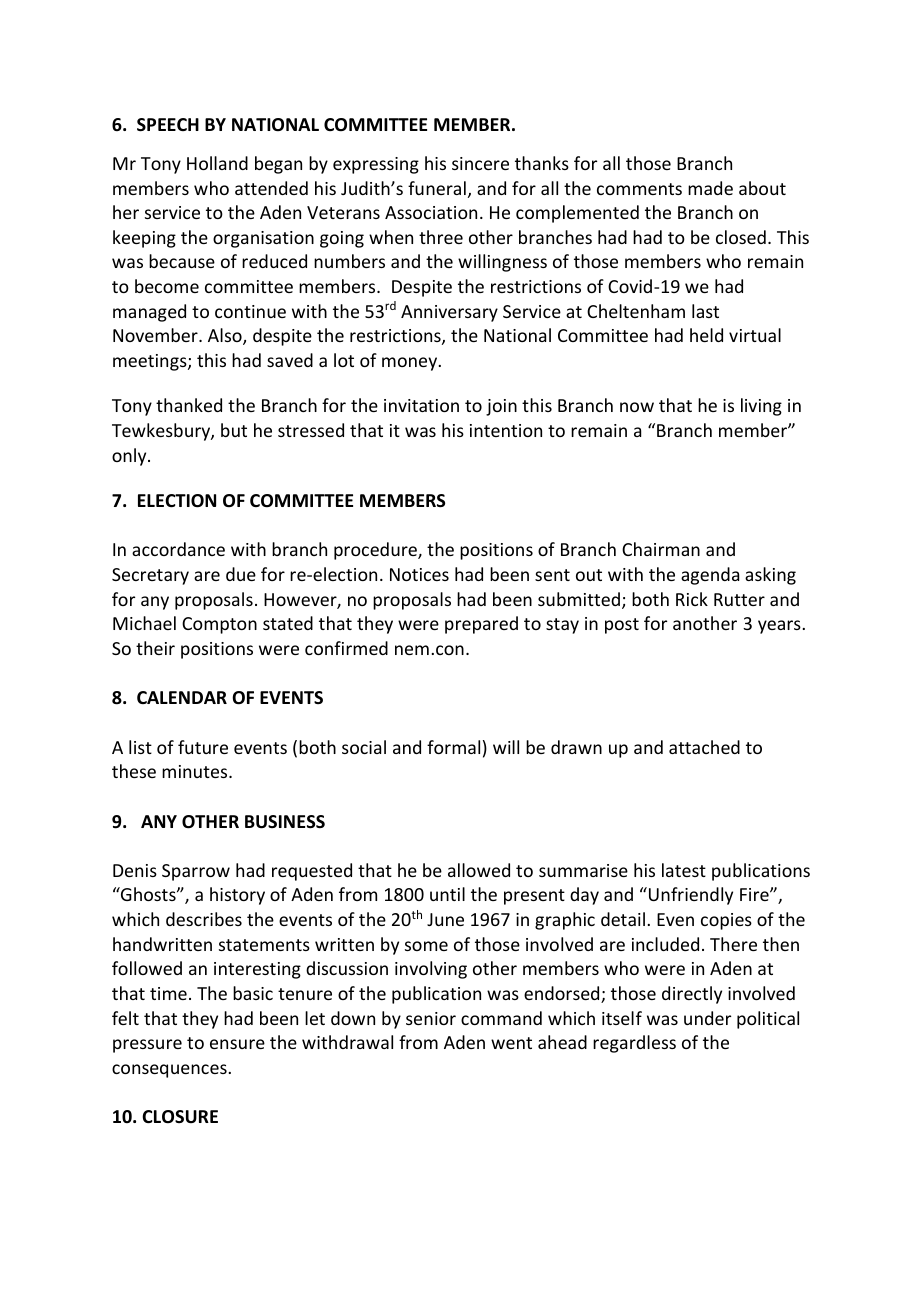 This document has width=924, height=1307. What do you see at coordinates (217, 163) in the document?
I see `Holland` at bounding box center [217, 163].
